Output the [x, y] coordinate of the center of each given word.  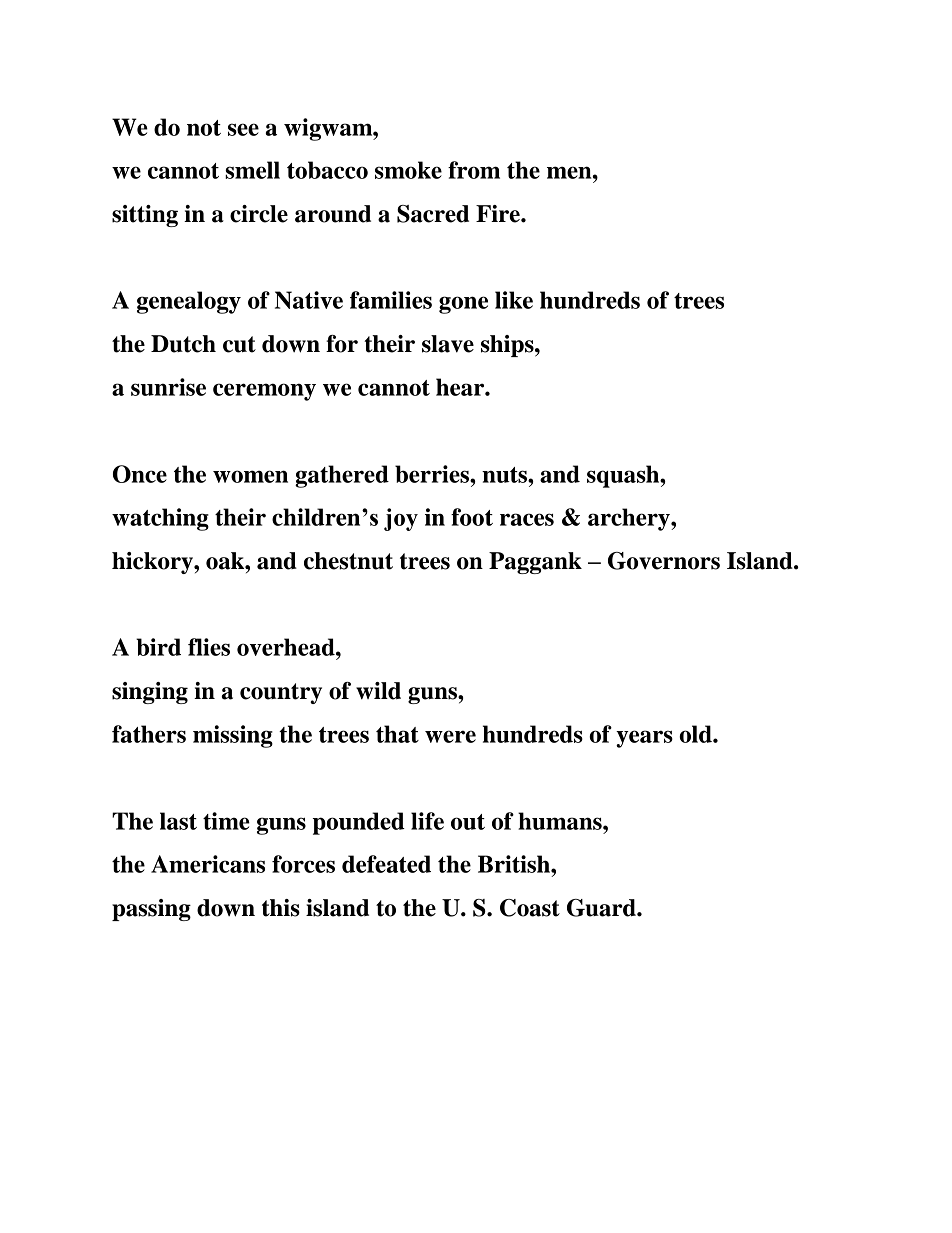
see [243, 129]
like [514, 300]
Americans [208, 864]
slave [448, 344]
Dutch [183, 344]
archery [630, 519]
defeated [386, 864]
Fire [499, 214]
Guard [602, 908]
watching [160, 519]
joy [401, 519]
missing [233, 736]
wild [378, 691]
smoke [408, 170]
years [644, 739]
